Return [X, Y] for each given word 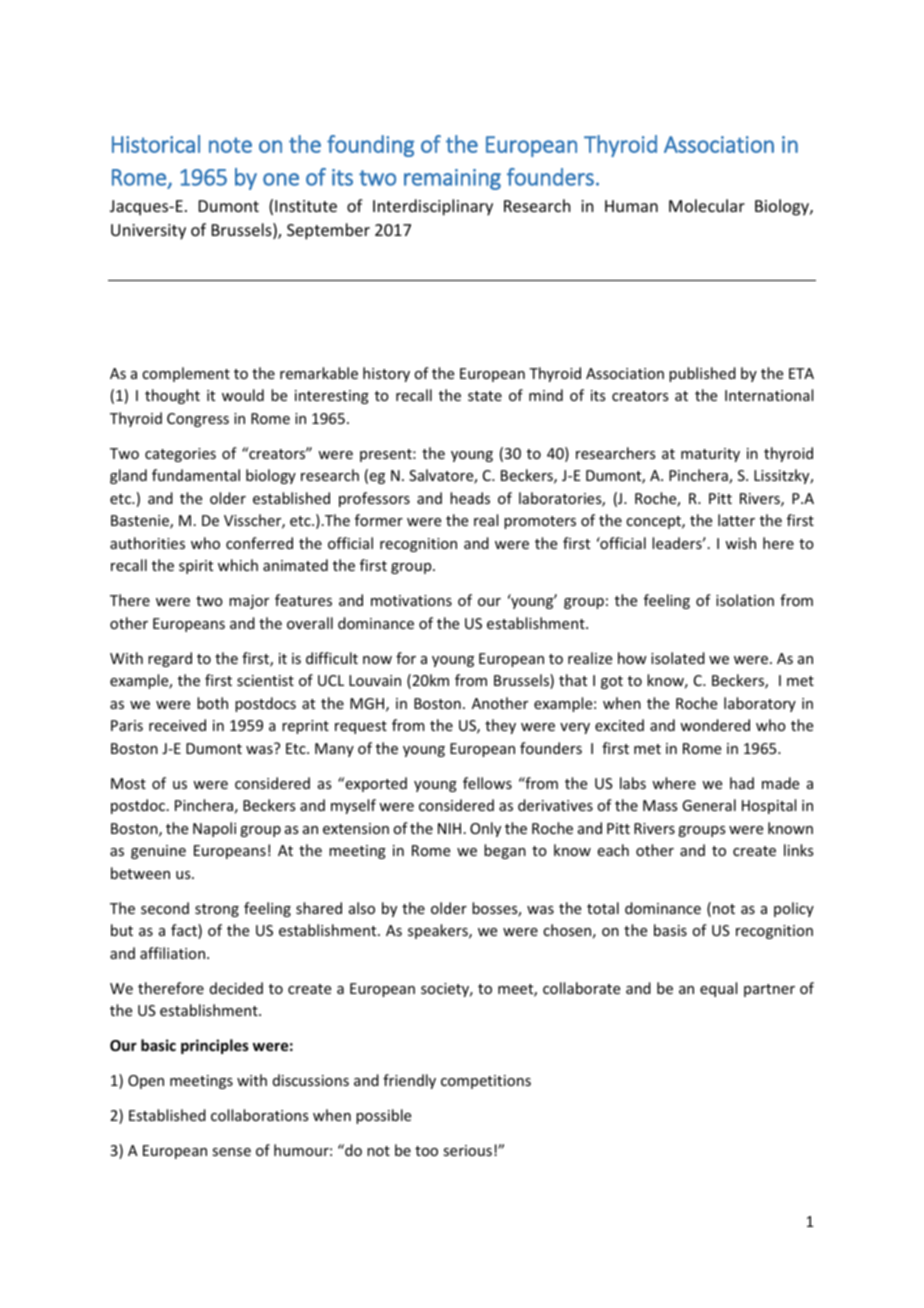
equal [718, 989]
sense [231, 1152]
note [230, 145]
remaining [452, 179]
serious [467, 1150]
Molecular [707, 205]
